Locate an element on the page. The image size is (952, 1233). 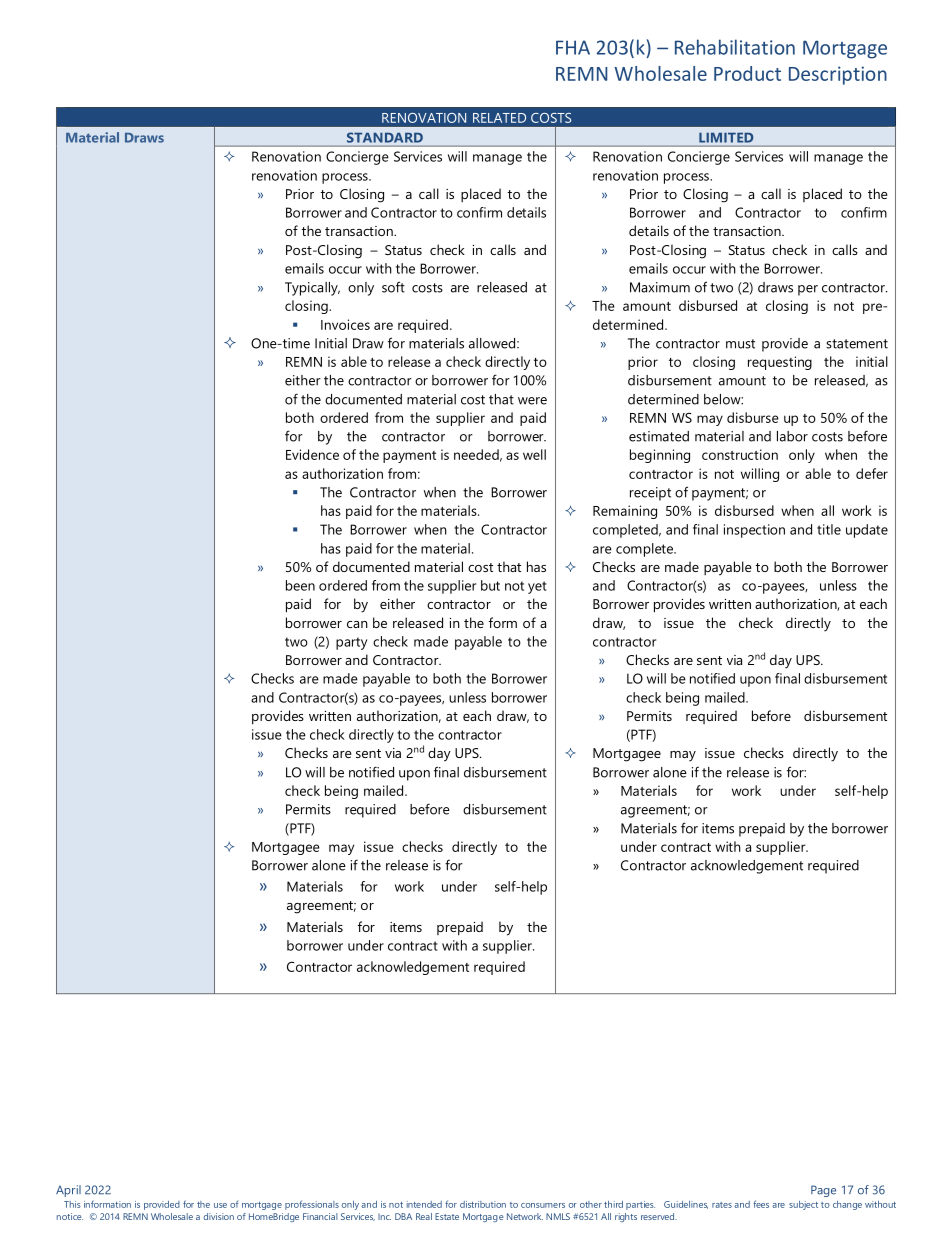
yet is located at coordinates (537, 587).
